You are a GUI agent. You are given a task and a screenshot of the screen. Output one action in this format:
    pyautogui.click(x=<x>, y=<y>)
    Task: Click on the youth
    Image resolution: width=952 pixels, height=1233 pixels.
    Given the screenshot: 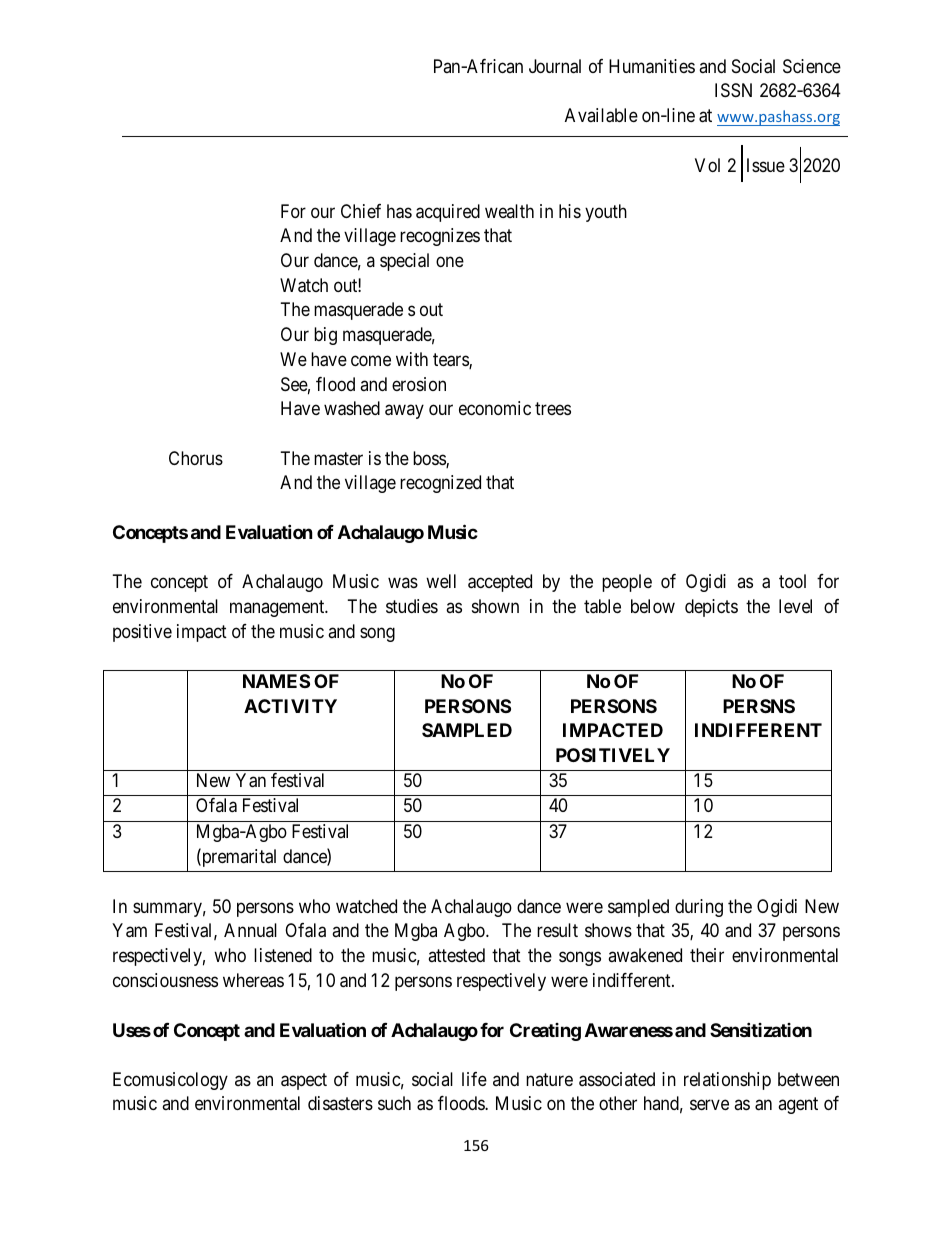 What is the action you would take?
    pyautogui.click(x=606, y=213)
